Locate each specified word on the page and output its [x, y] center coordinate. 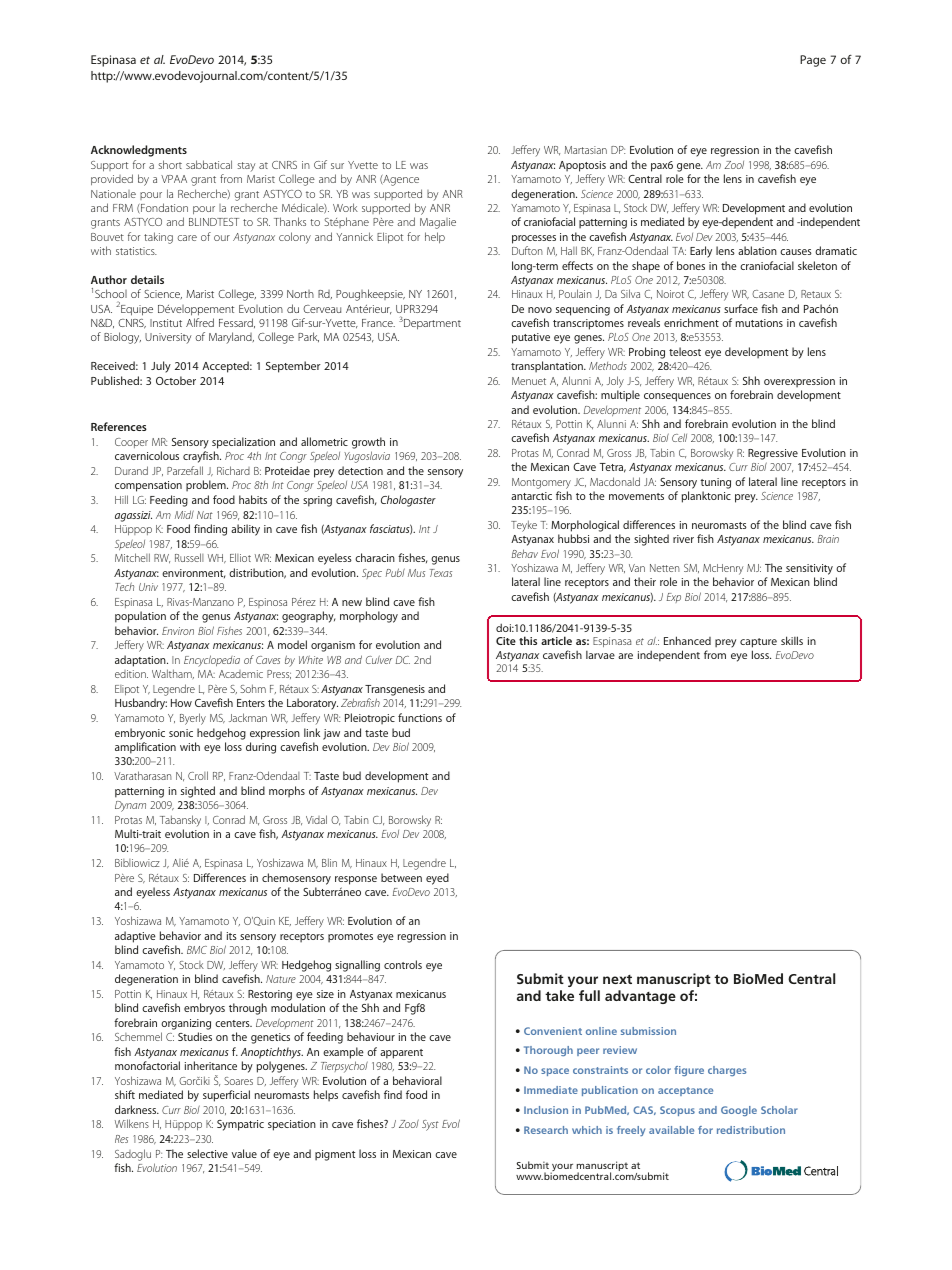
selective [207, 1153]
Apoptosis [582, 166]
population [140, 617]
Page [813, 61]
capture [758, 643]
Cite [506, 641]
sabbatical [209, 164]
